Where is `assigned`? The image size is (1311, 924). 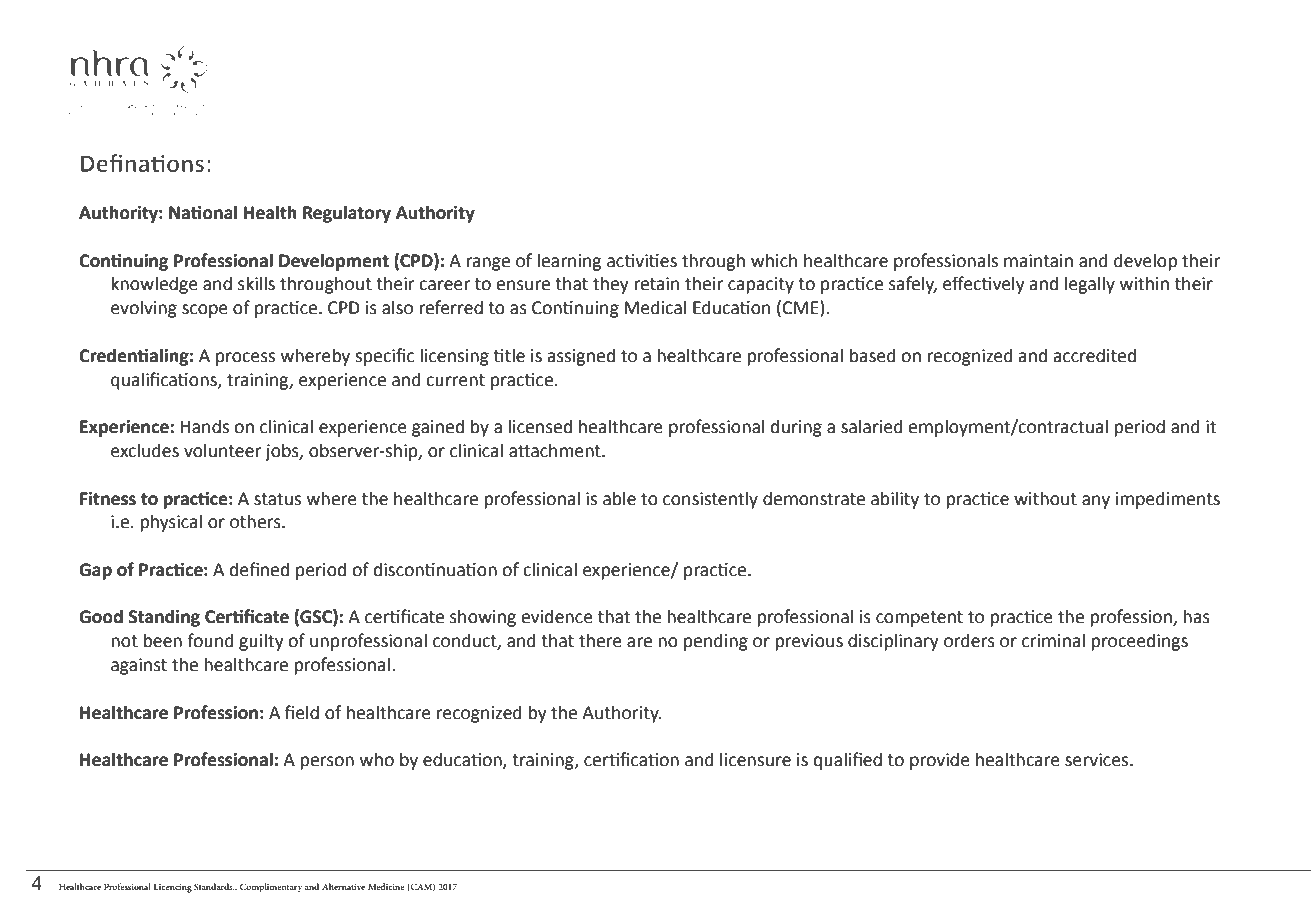
assigned is located at coordinates (581, 357).
